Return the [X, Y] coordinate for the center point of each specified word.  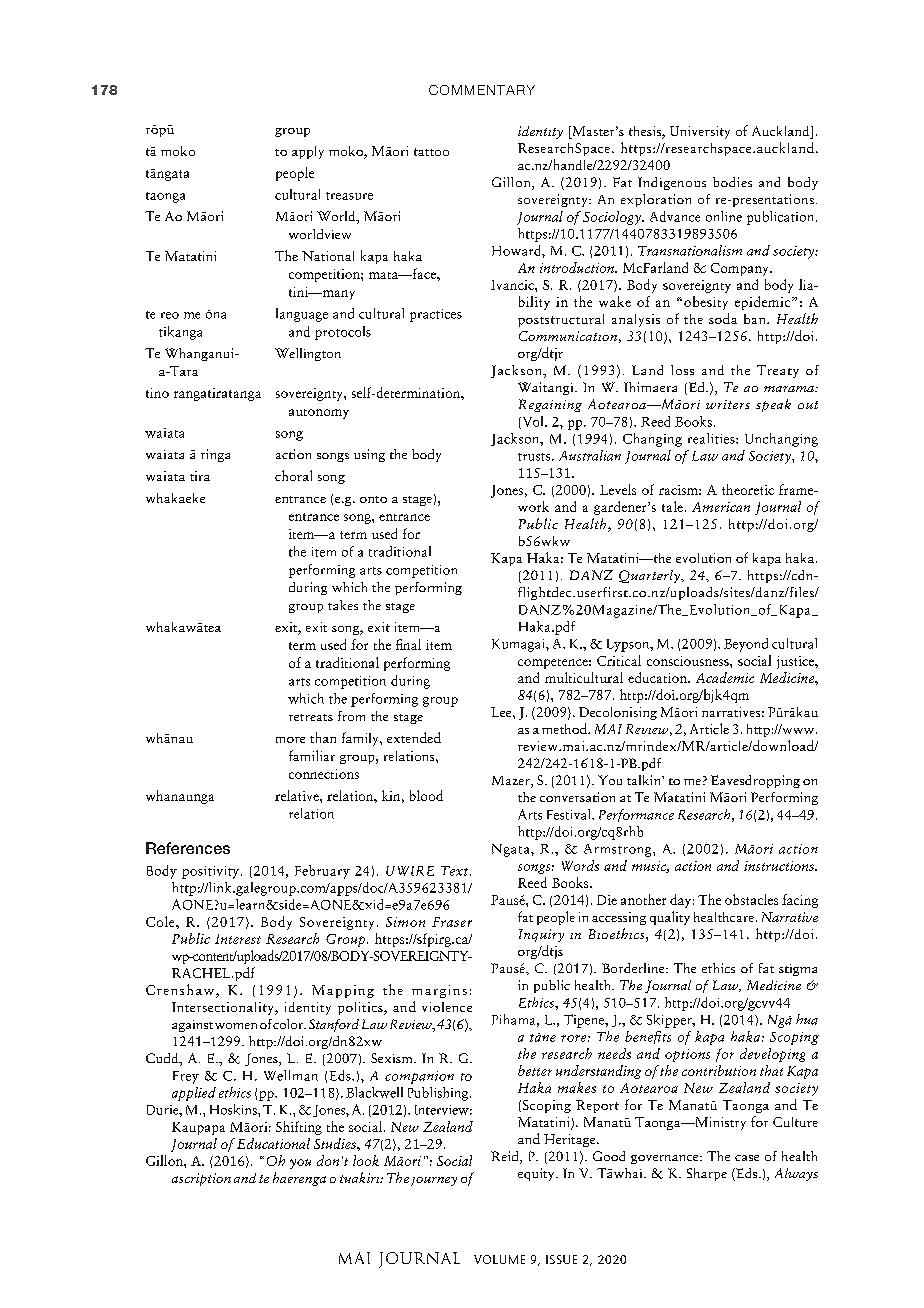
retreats [311, 717]
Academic [725, 677]
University [700, 132]
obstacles [751, 899]
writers [728, 404]
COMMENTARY [482, 90]
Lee [502, 712]
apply [308, 152]
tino [157, 393]
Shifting [299, 1128]
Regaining [550, 405]
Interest [238, 939]
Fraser [452, 922]
